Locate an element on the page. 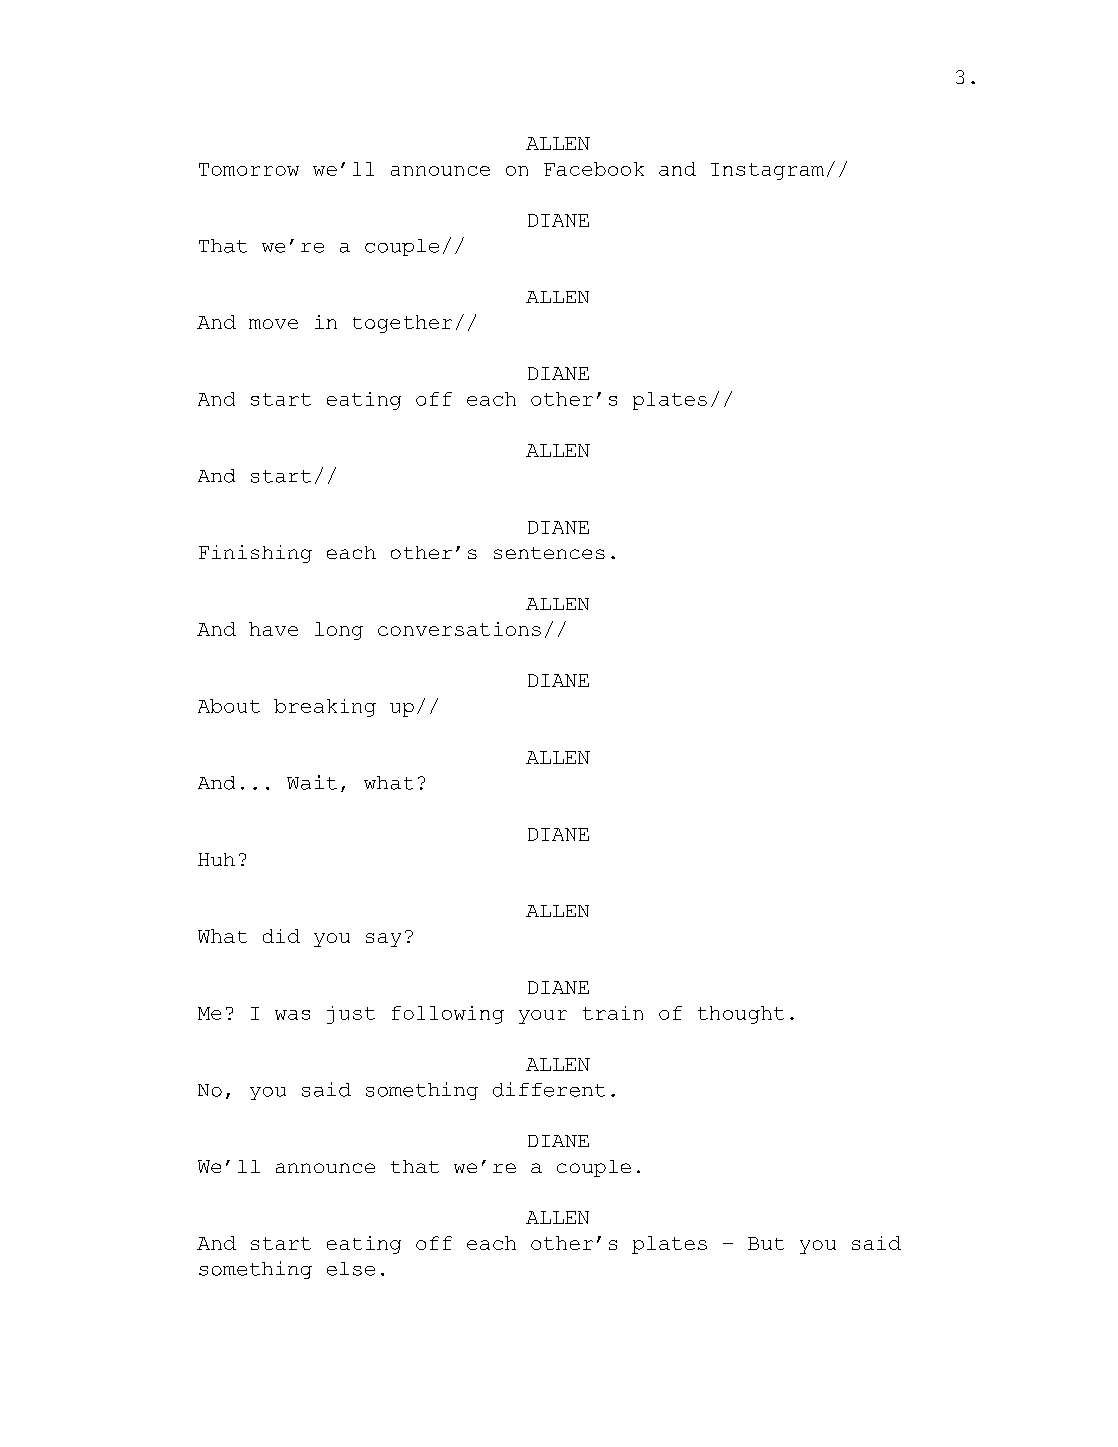 This page has height=1447, width=1118. was is located at coordinates (292, 1015).
